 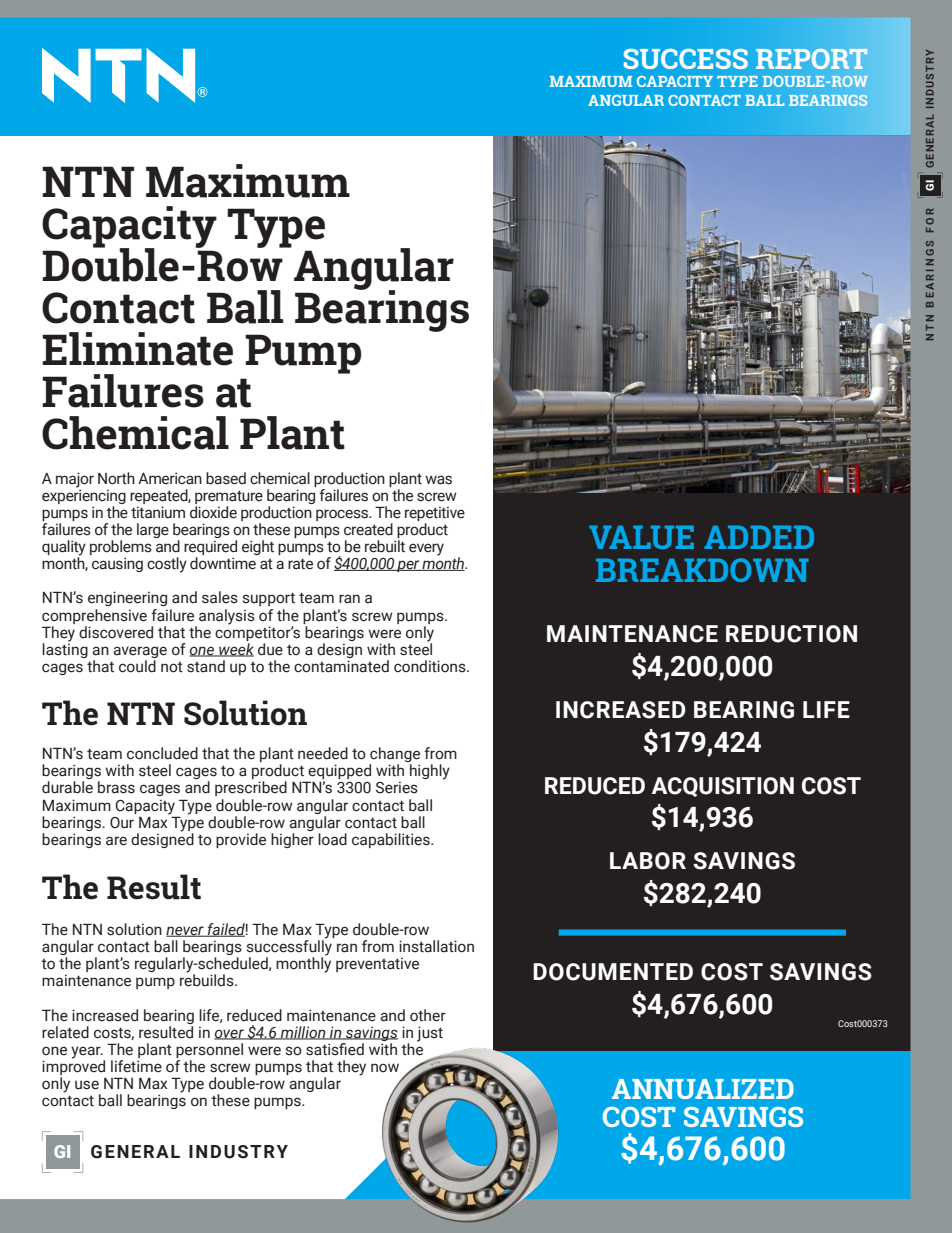 What do you see at coordinates (117, 564) in the screenshot?
I see `causing` at bounding box center [117, 564].
